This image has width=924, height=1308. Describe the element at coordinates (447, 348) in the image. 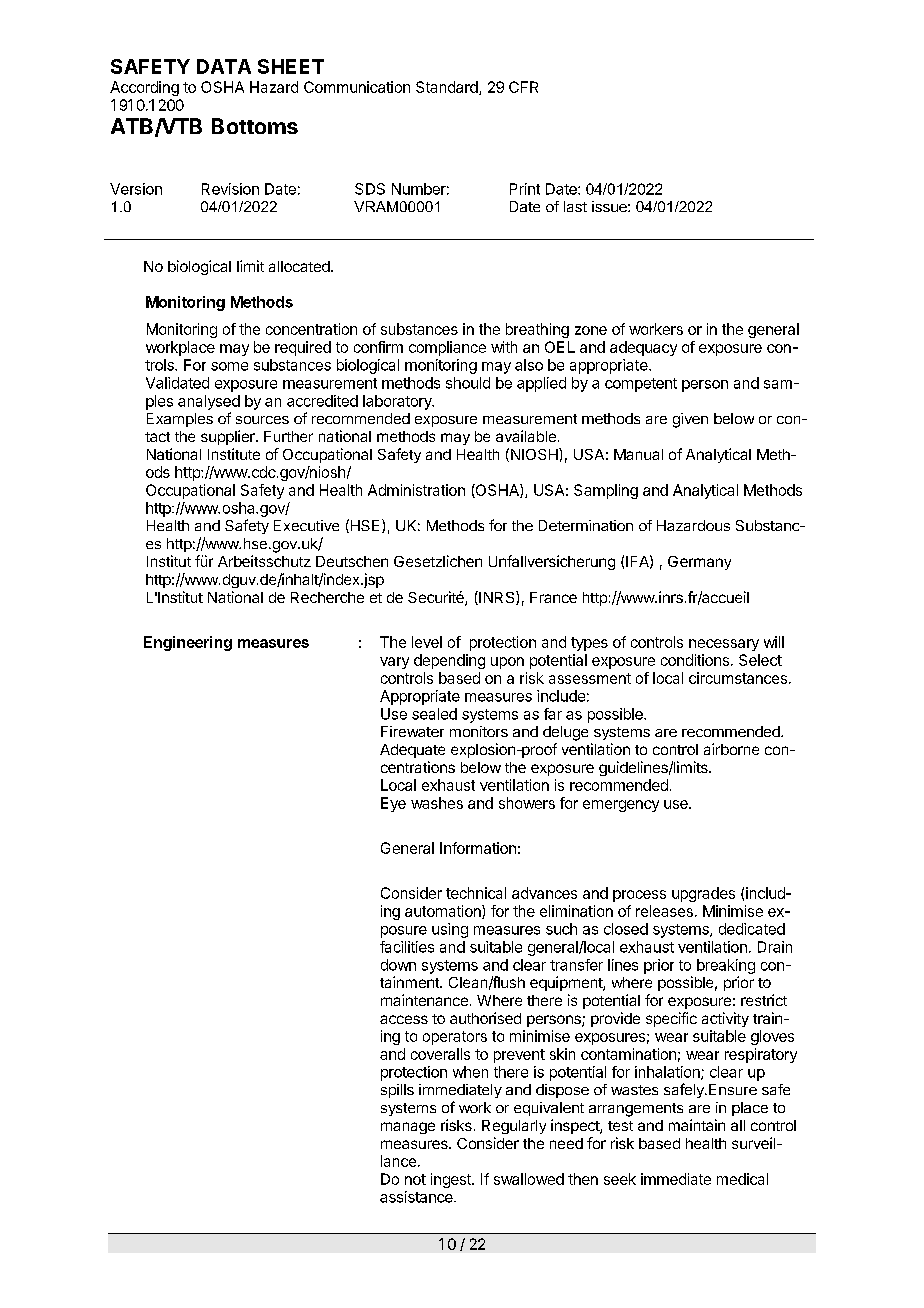

I see `compliance` at that location.
